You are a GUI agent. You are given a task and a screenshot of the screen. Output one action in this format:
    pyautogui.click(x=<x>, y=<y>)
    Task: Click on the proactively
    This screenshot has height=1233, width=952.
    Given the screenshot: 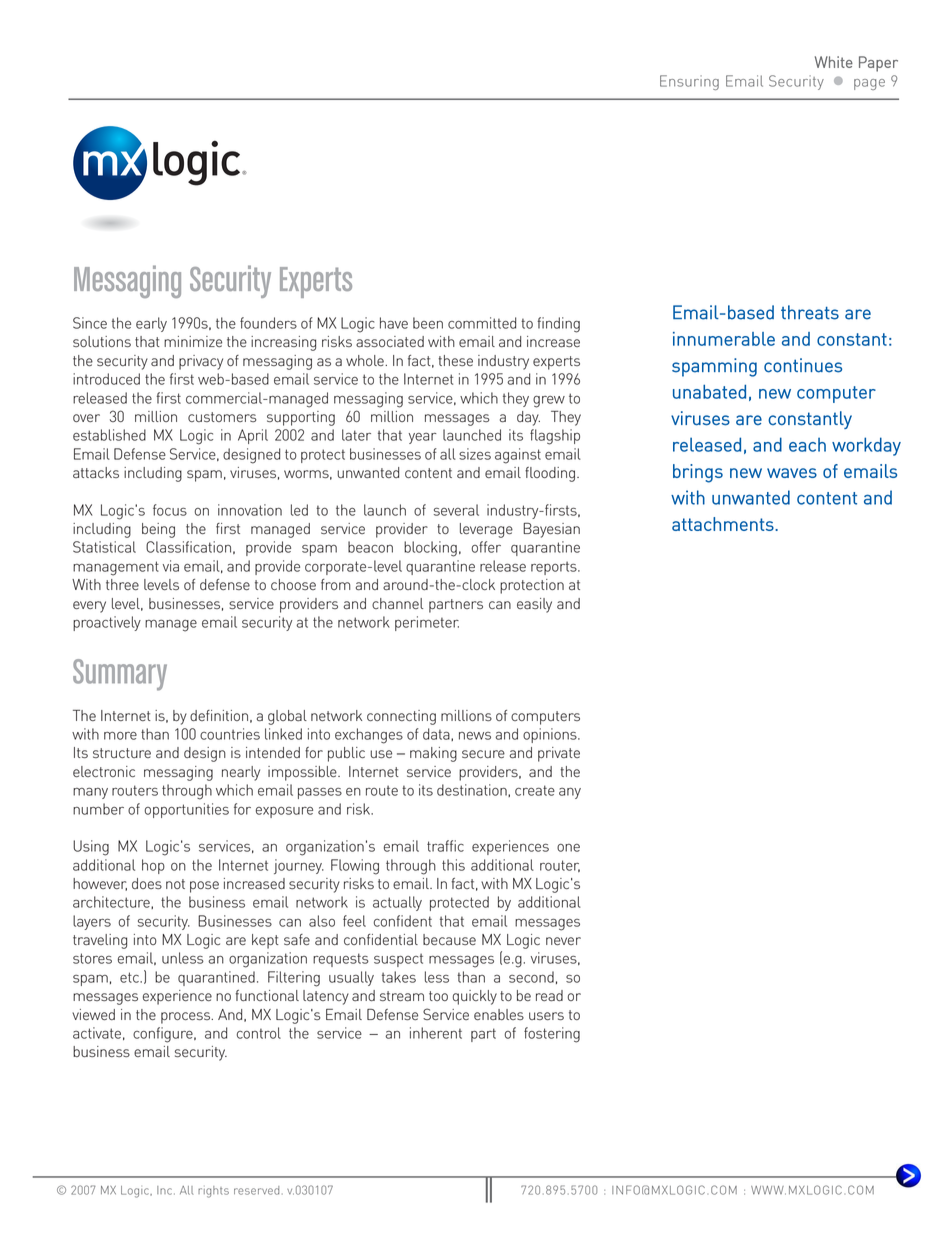 What is the action you would take?
    pyautogui.click(x=107, y=623)
